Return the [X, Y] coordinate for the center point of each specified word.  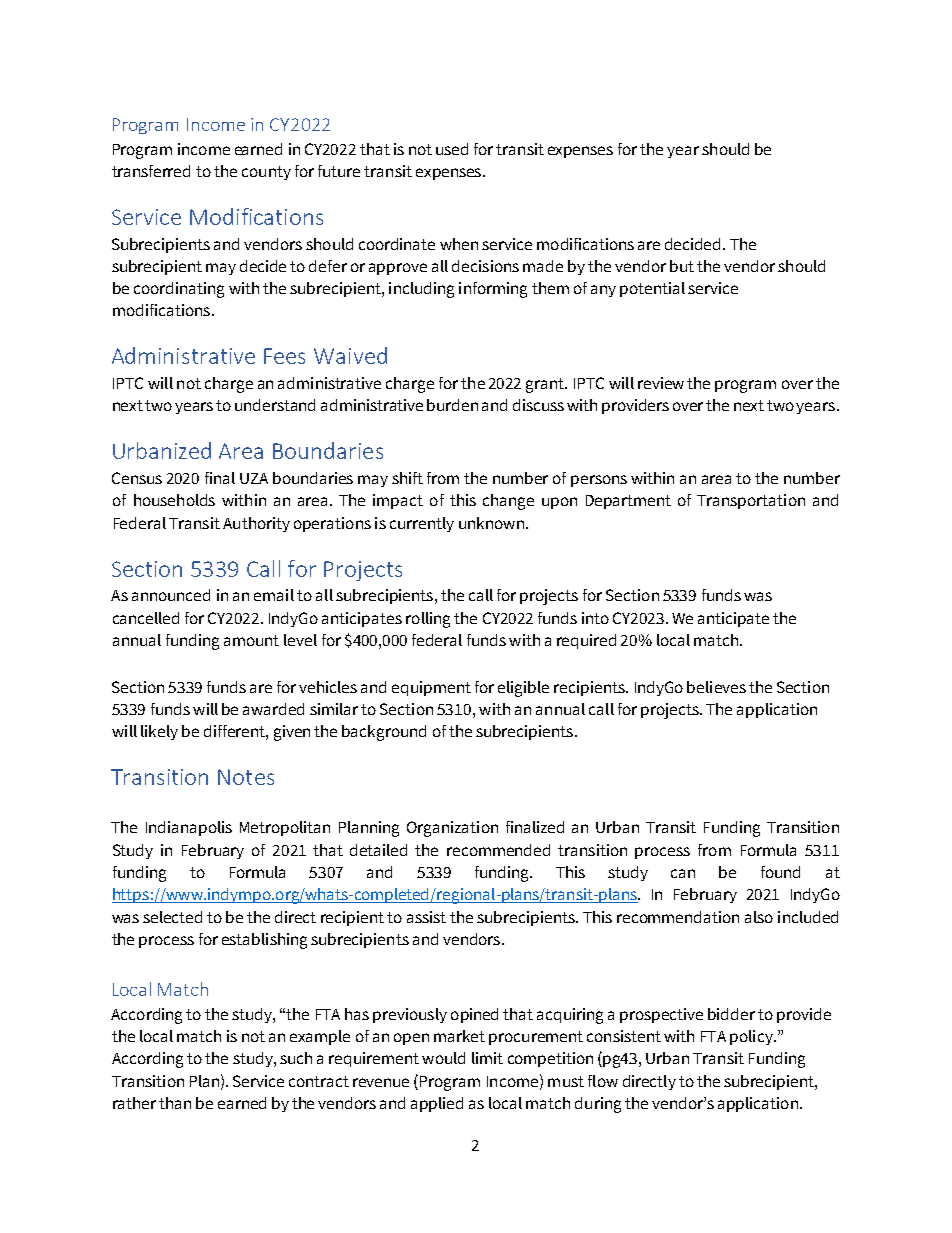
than [175, 1103]
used [452, 149]
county [266, 173]
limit [487, 1058]
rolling [428, 620]
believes [716, 687]
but [682, 266]
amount [251, 640]
